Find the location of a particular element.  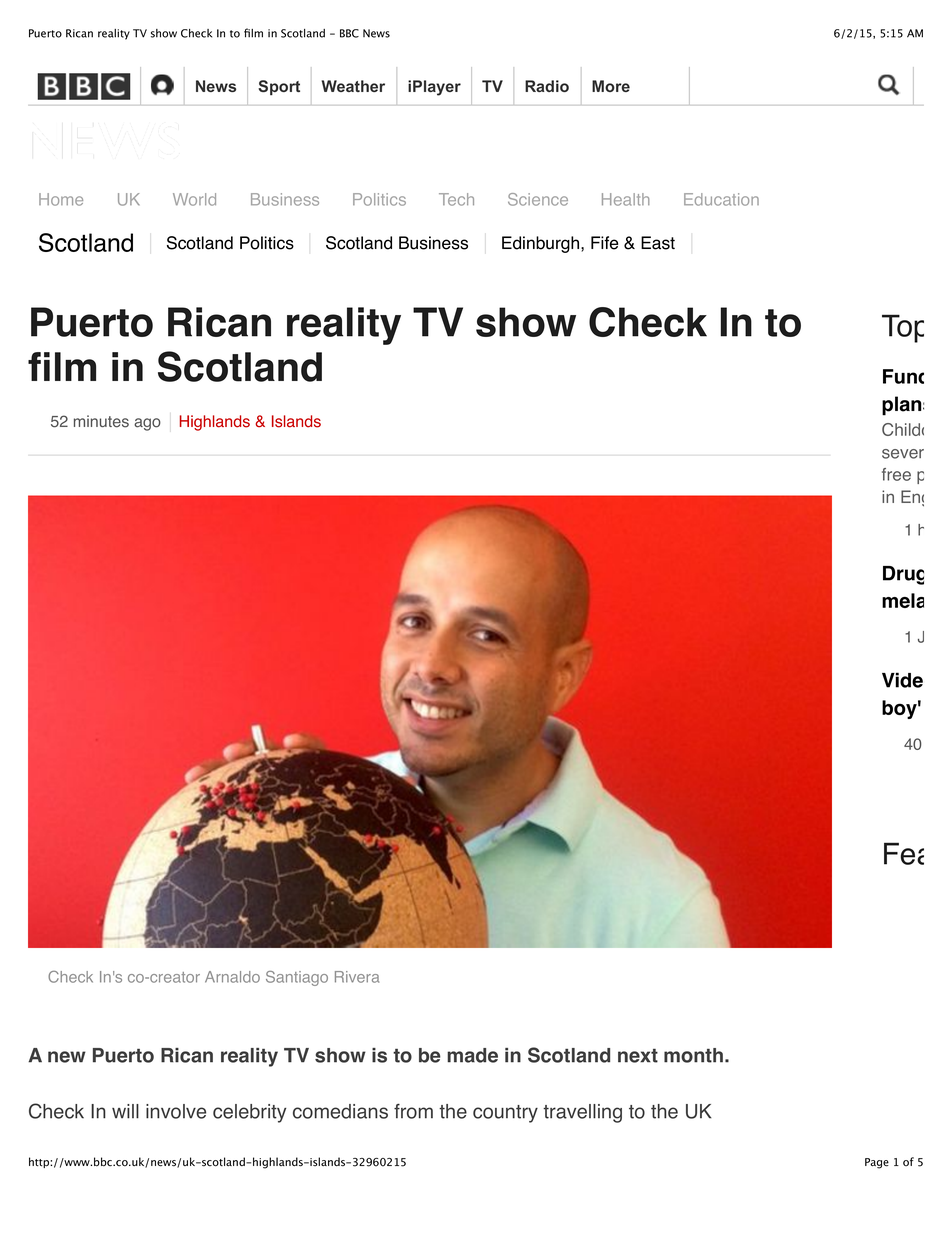

Drug is located at coordinates (903, 575).
